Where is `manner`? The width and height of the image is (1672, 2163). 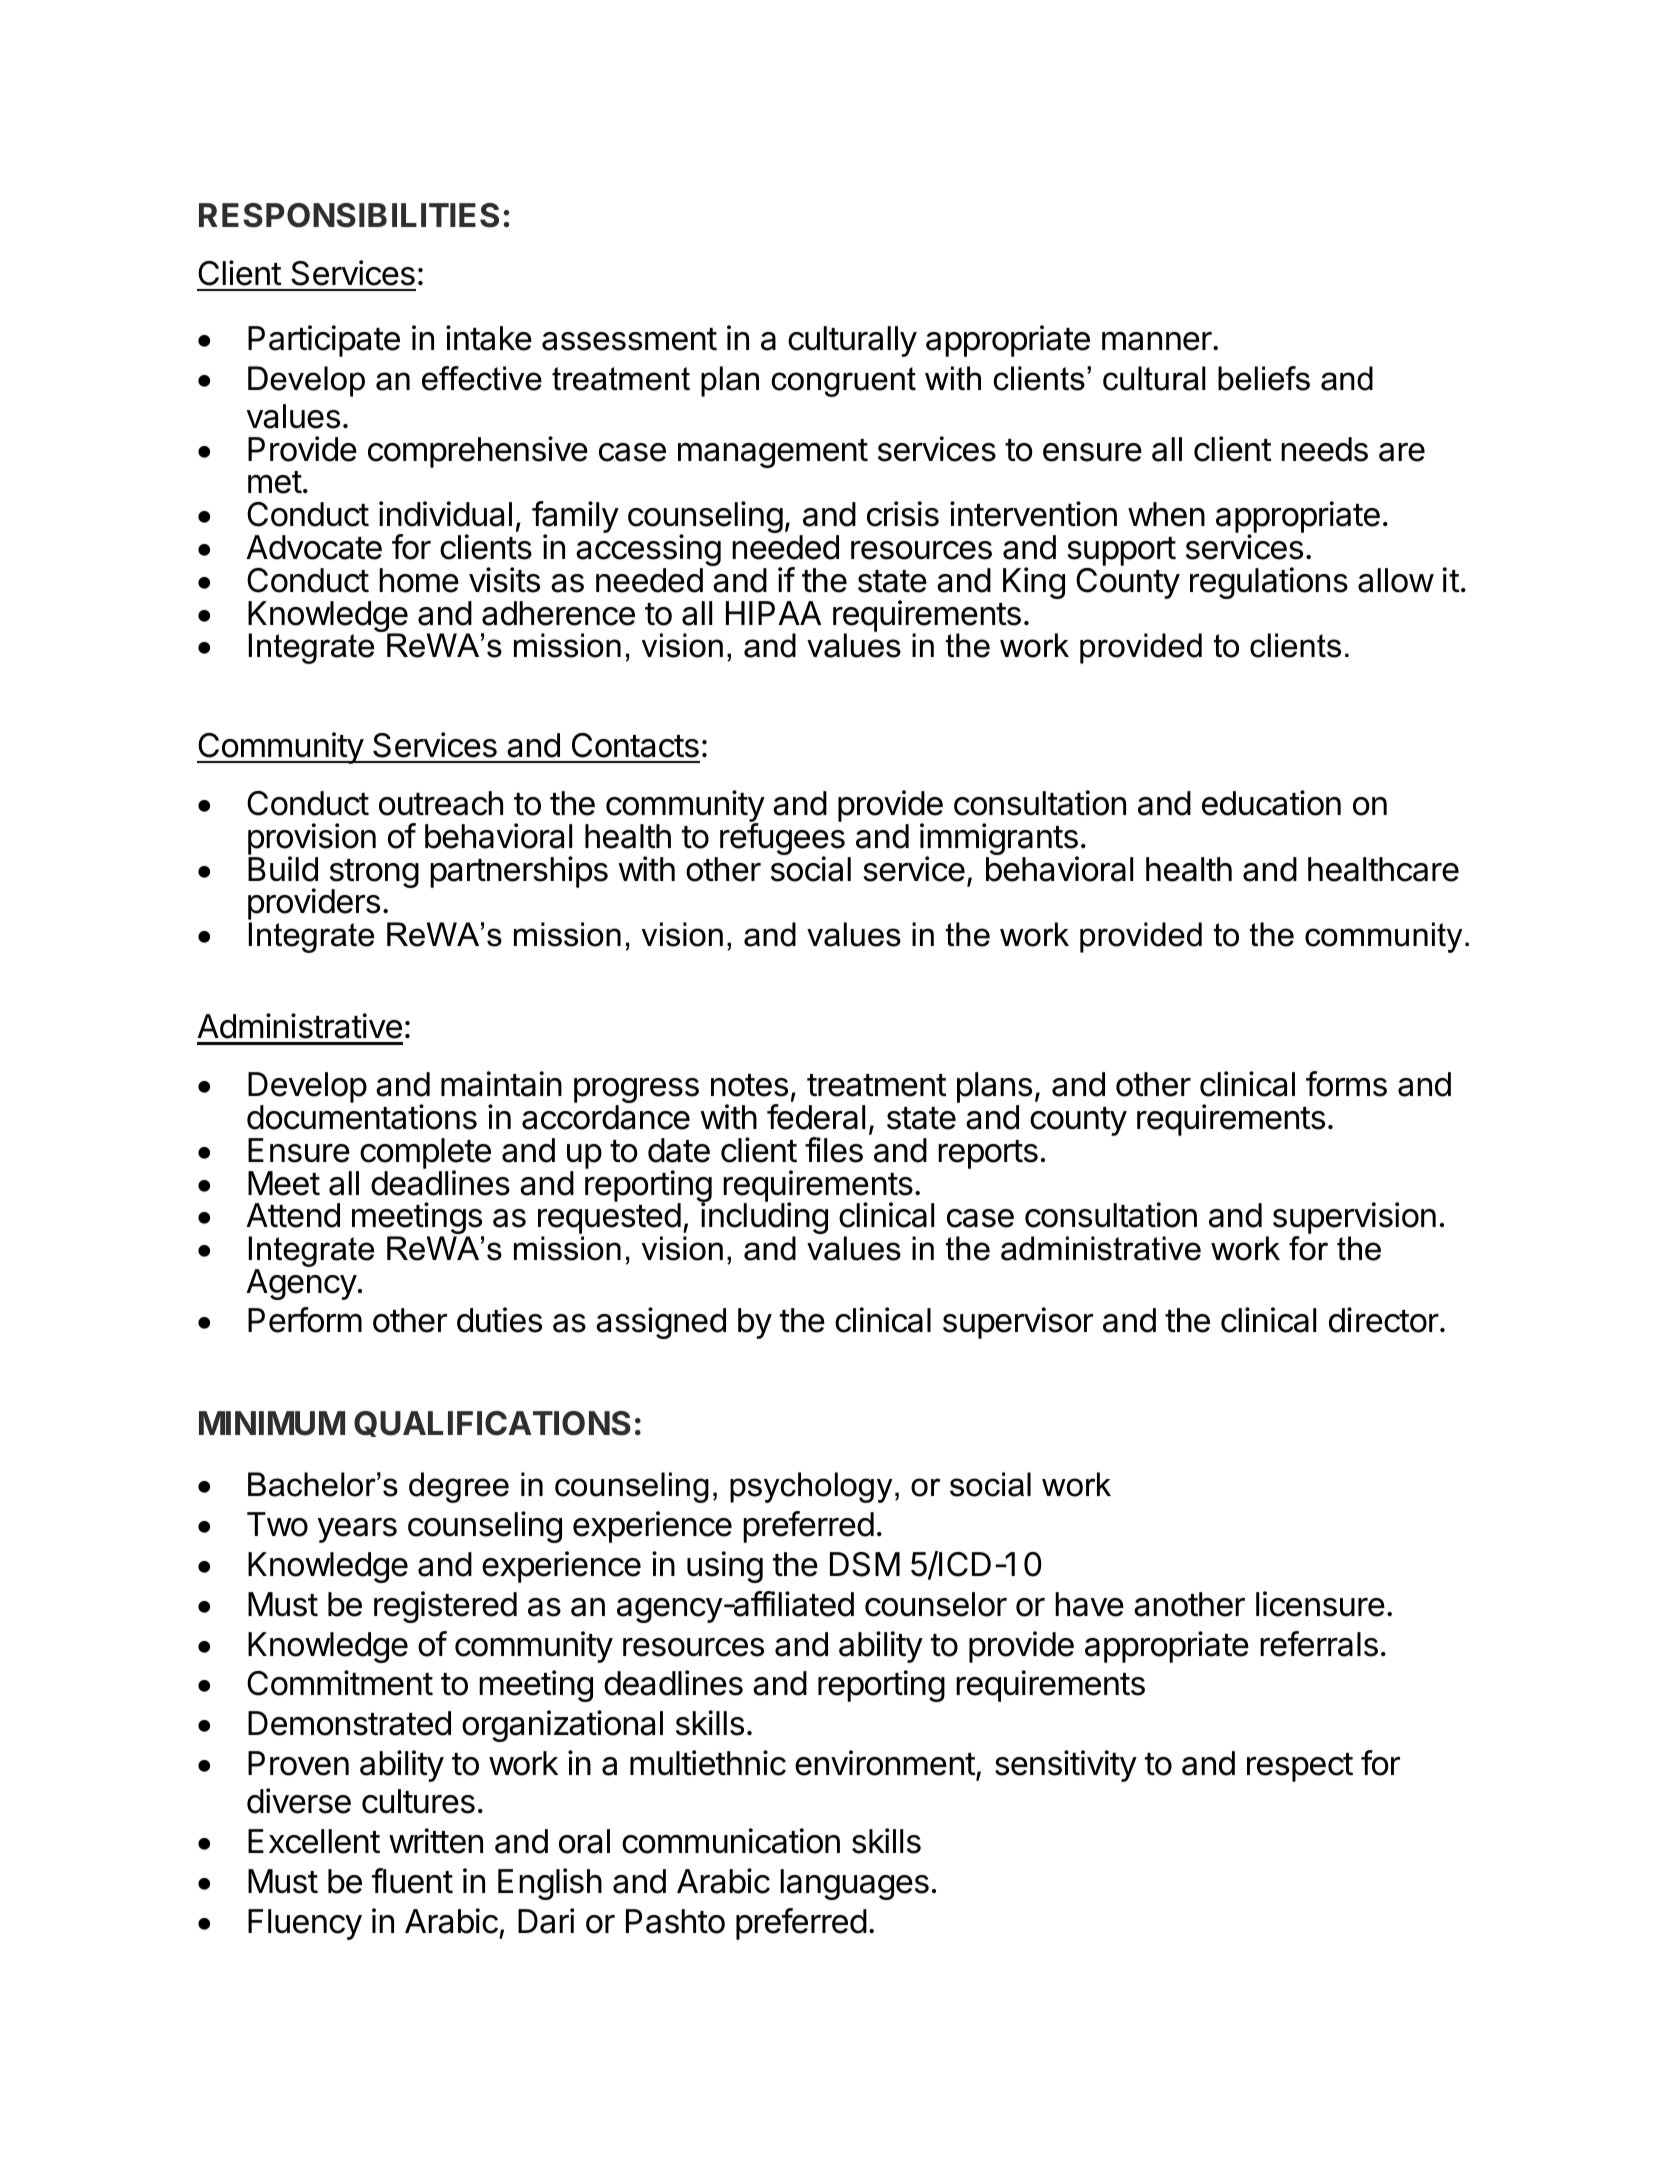
manner is located at coordinates (1157, 341).
